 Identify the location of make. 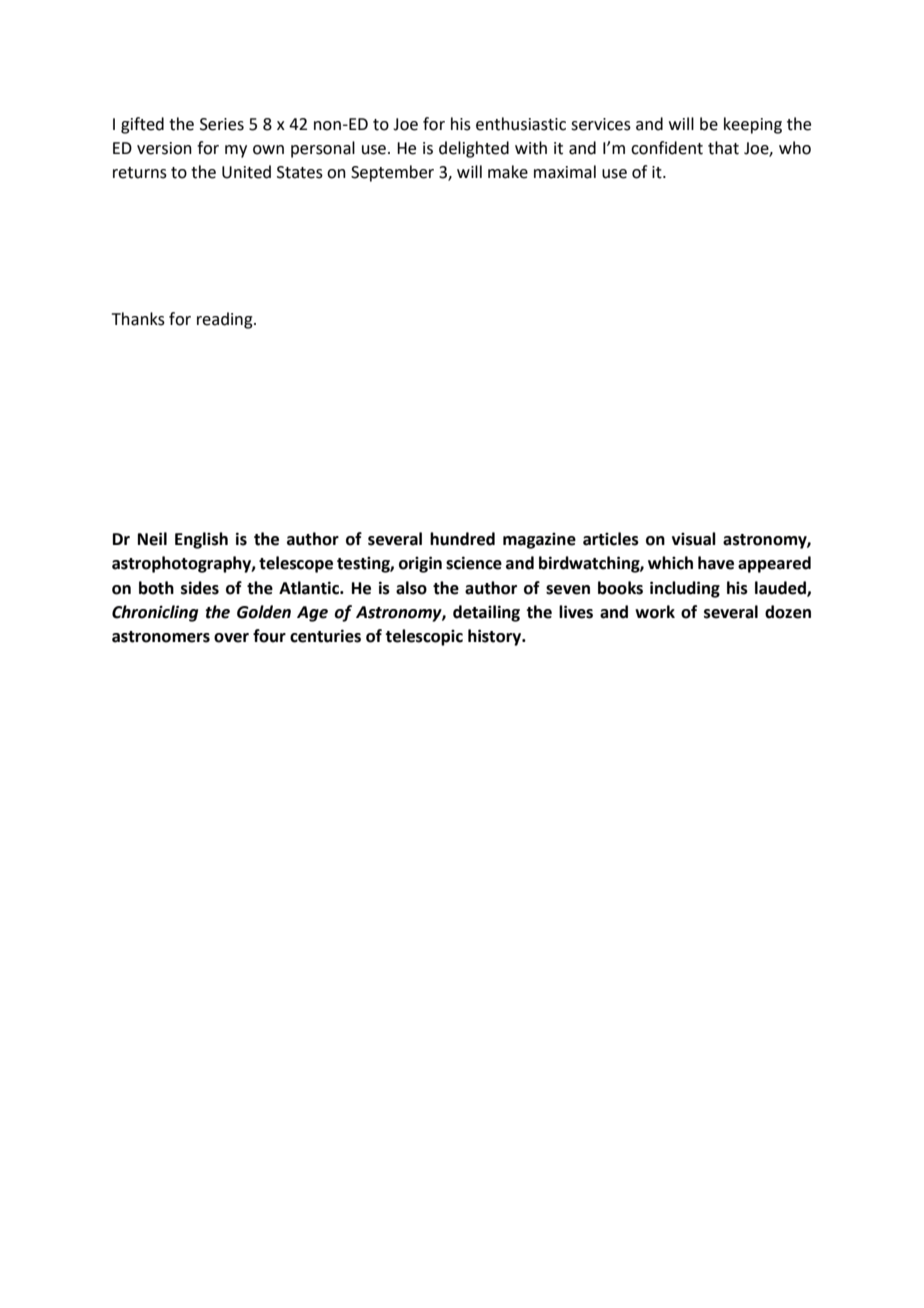
(508, 172).
